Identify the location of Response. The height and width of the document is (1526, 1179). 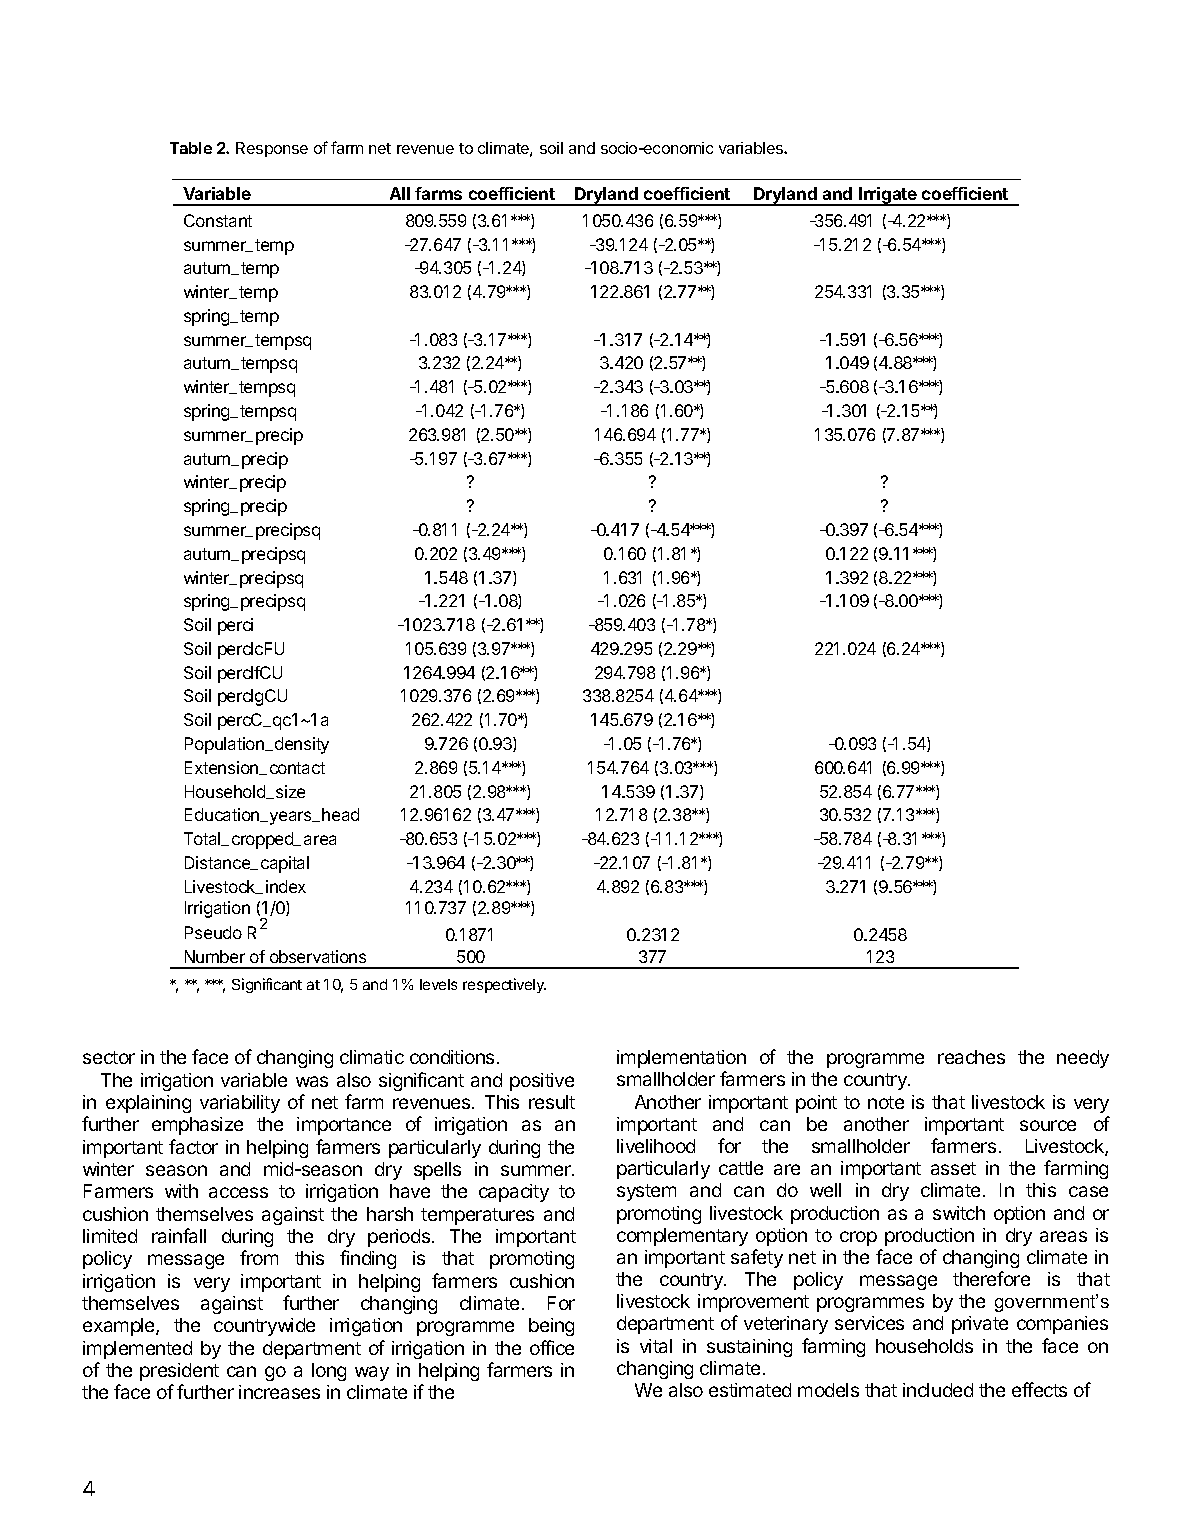
(272, 149).
